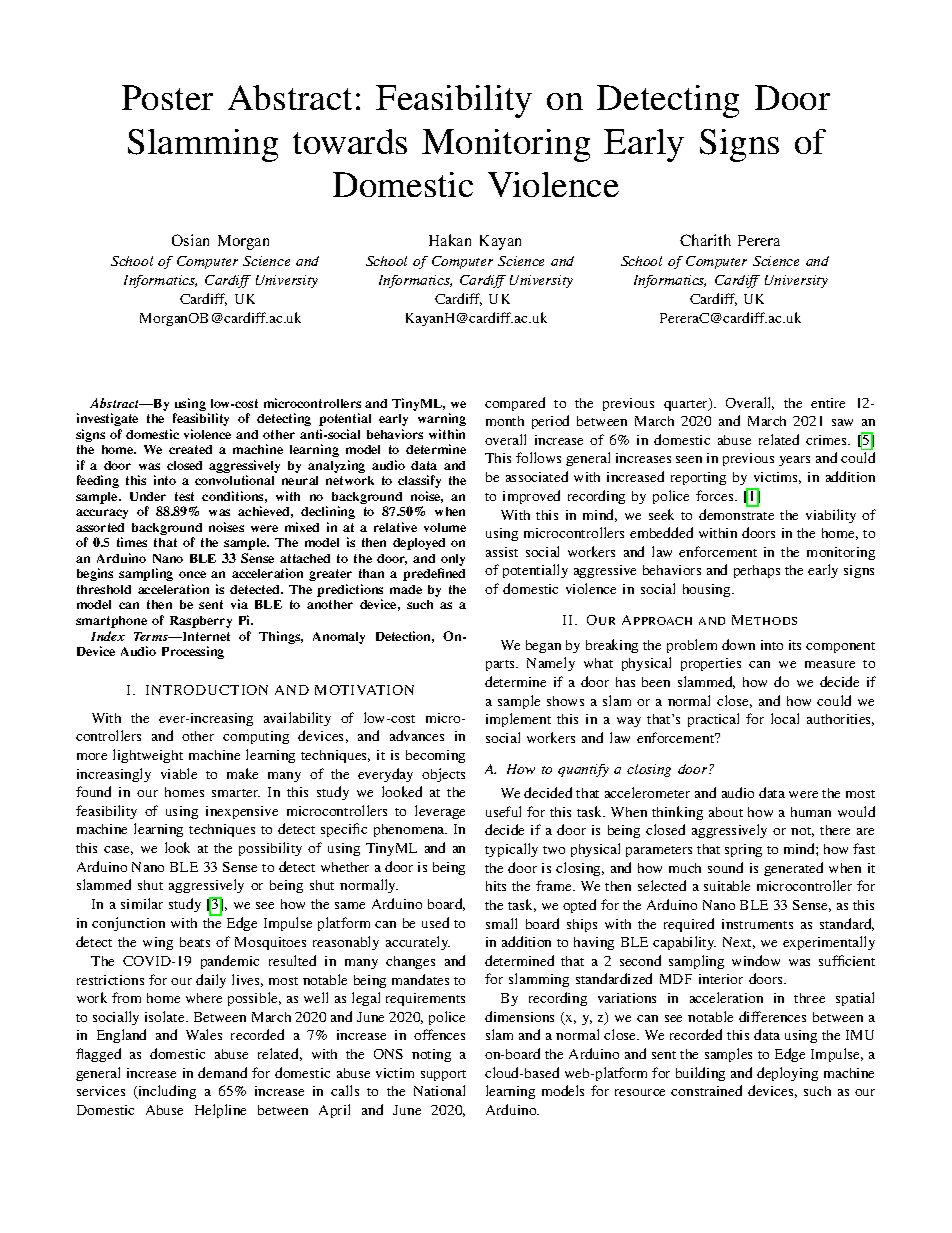 The width and height of the document is (952, 1233). I want to click on entire, so click(828, 403).
